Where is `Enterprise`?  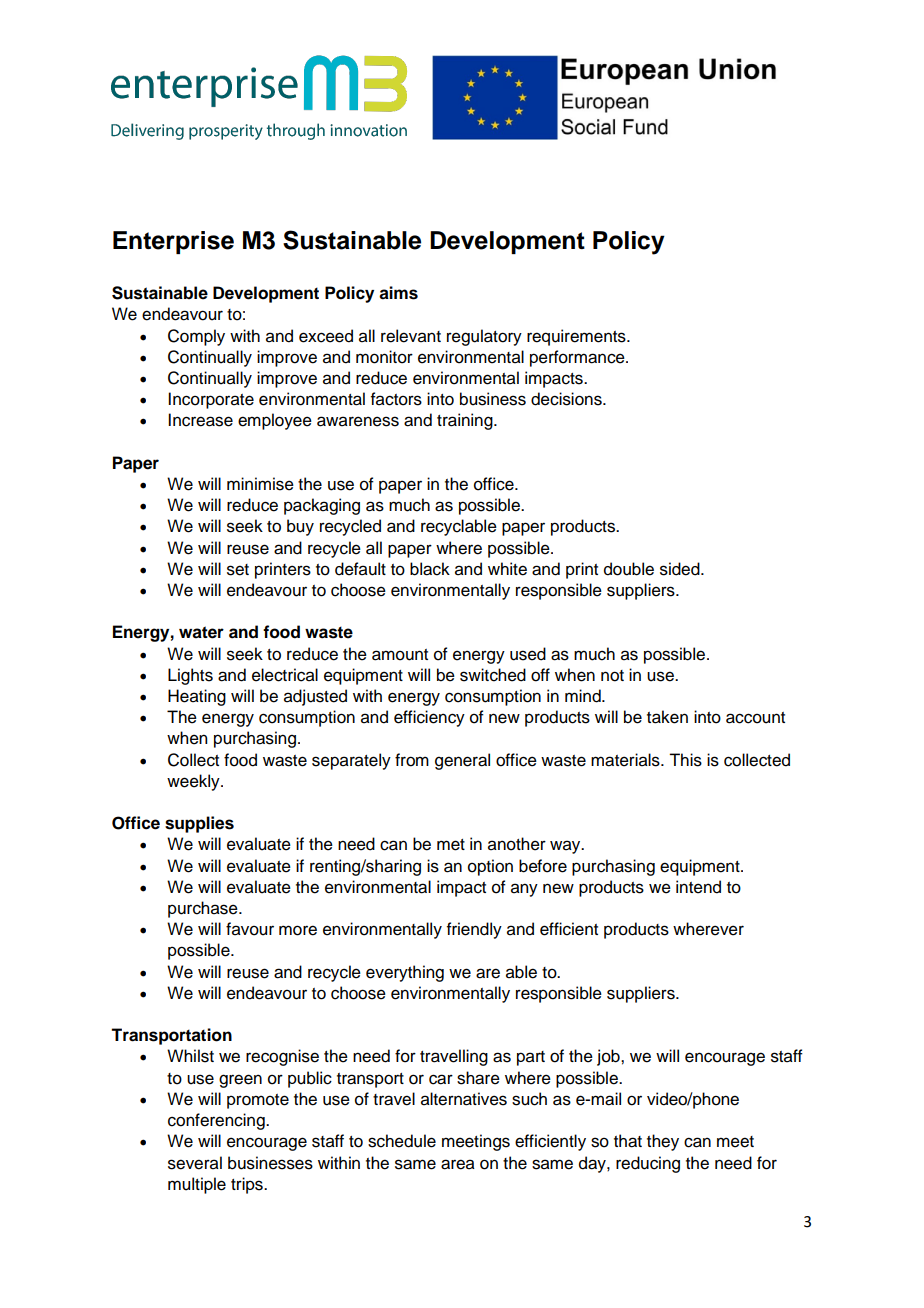 Enterprise is located at coordinates (173, 242).
